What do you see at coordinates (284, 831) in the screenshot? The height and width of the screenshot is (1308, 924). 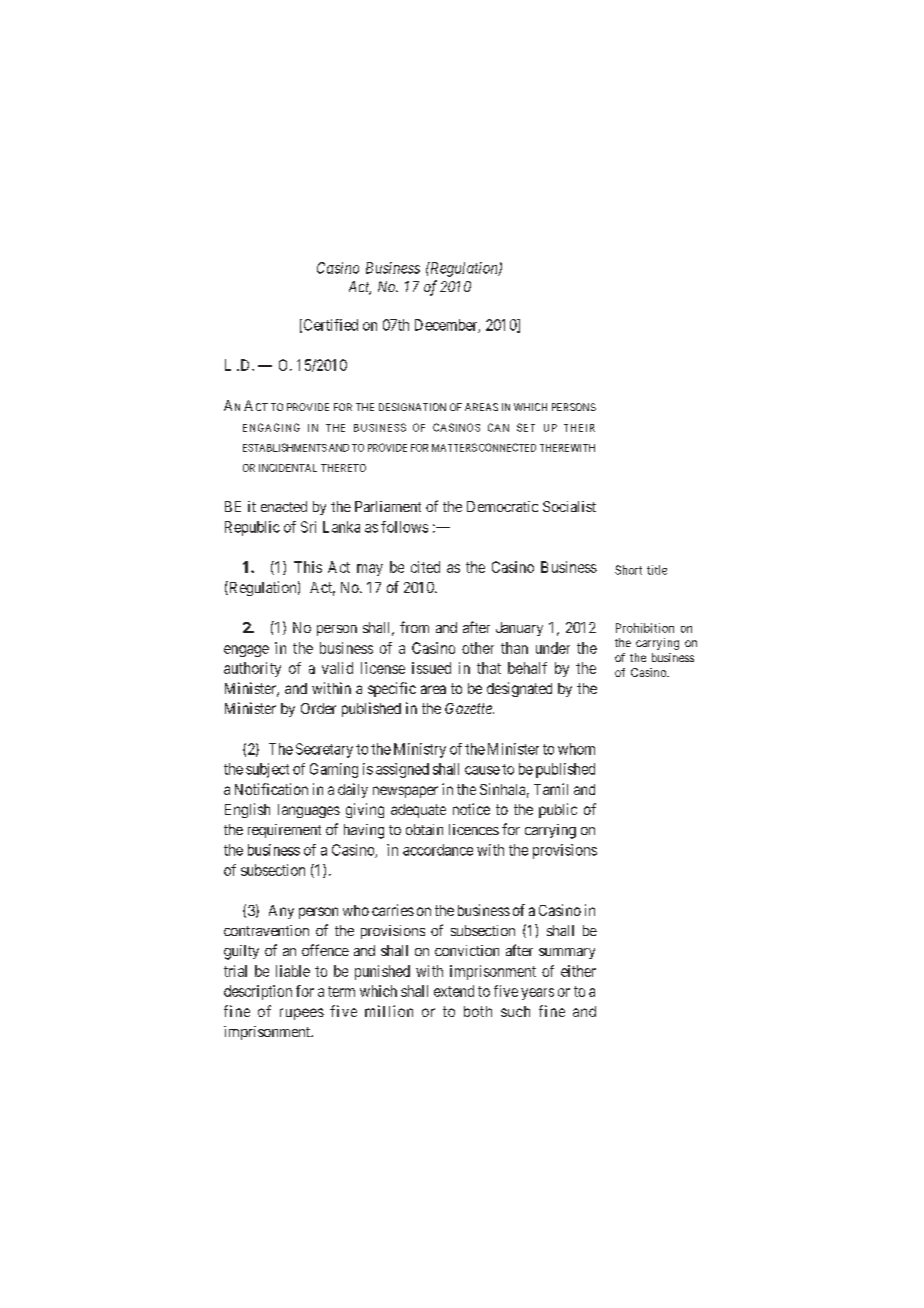 I see `requirement` at bounding box center [284, 831].
